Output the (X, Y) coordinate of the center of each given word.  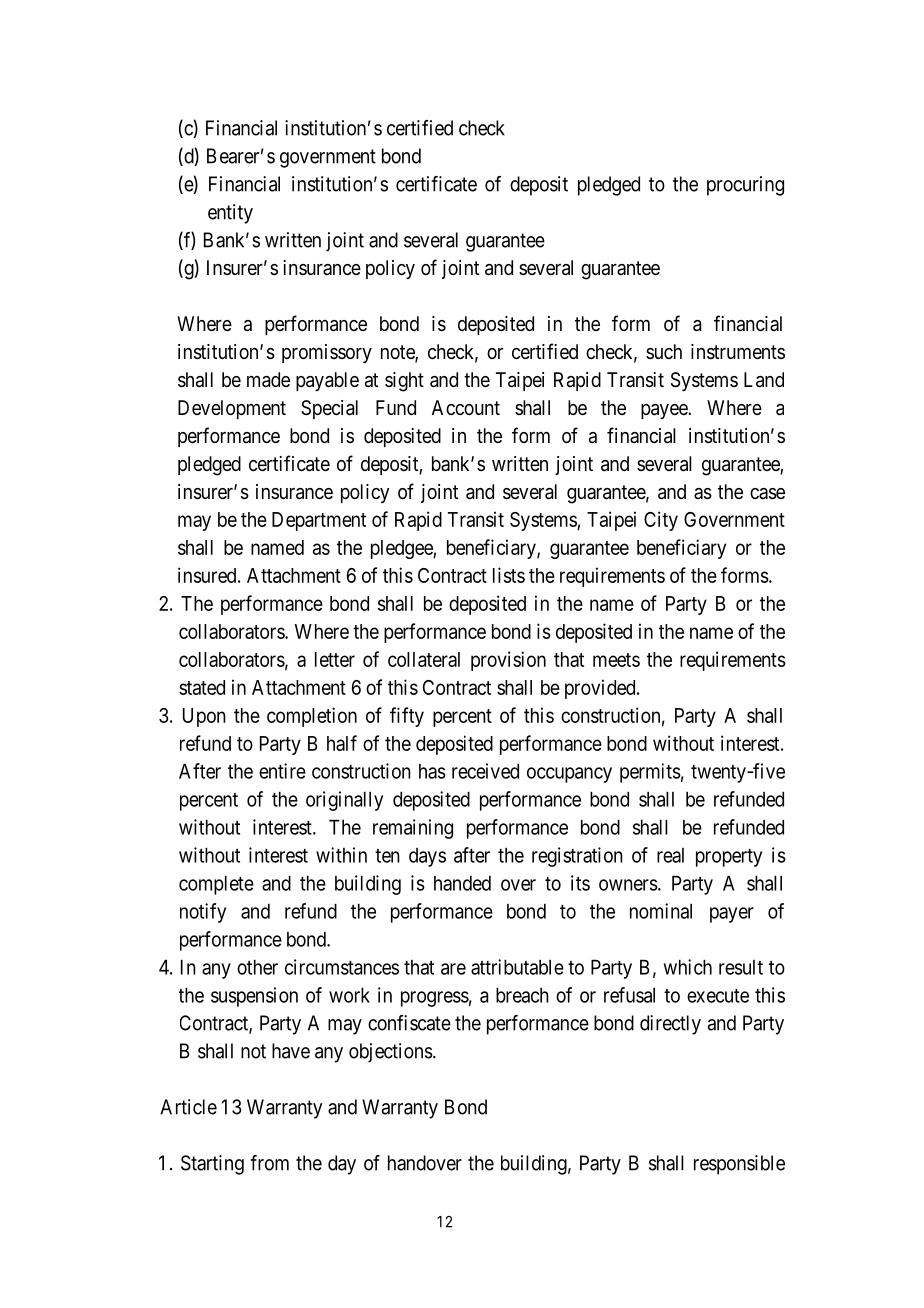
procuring (745, 186)
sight (404, 382)
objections (391, 1053)
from (269, 1163)
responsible (739, 1165)
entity (230, 214)
